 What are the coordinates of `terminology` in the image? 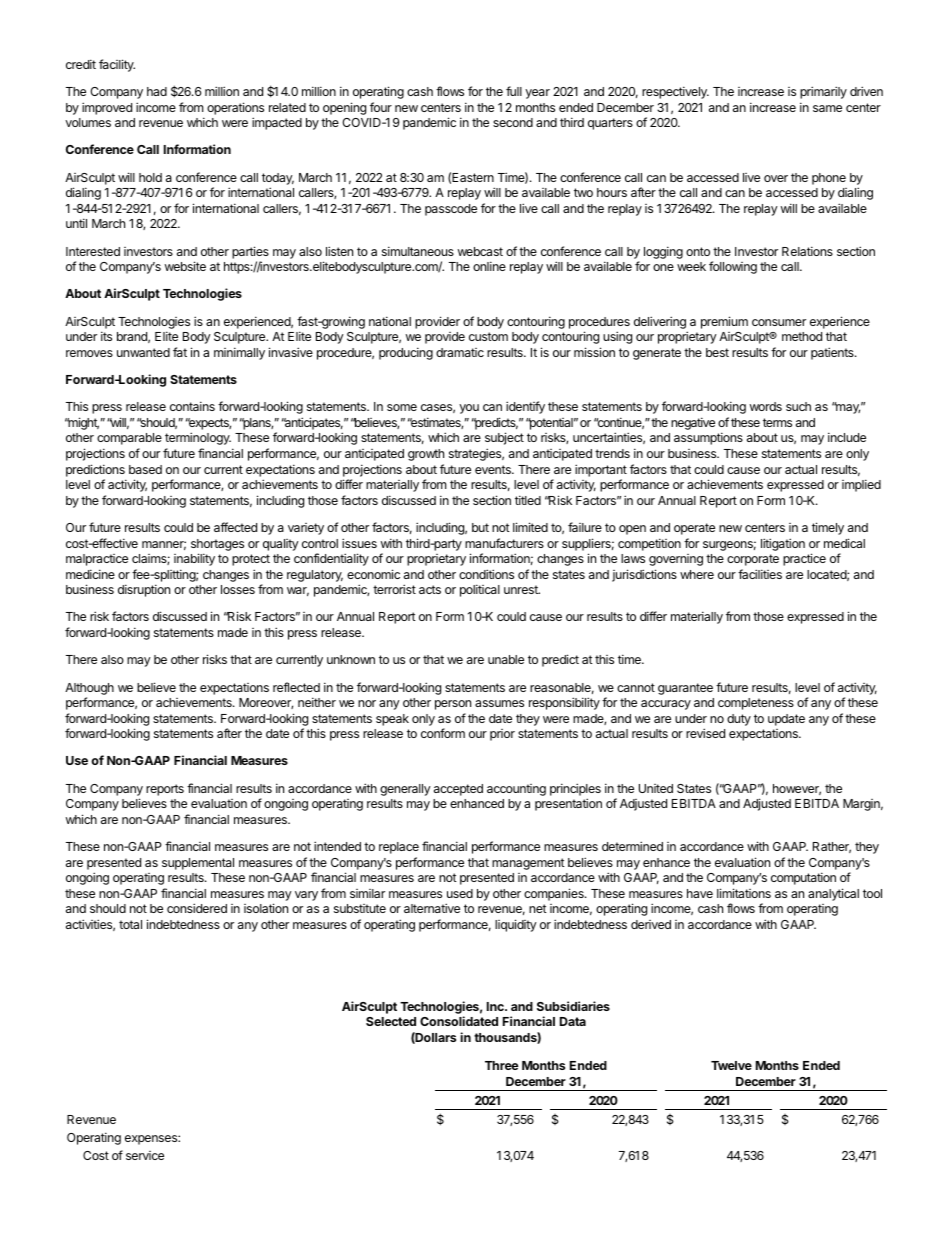 It's located at (198, 438).
